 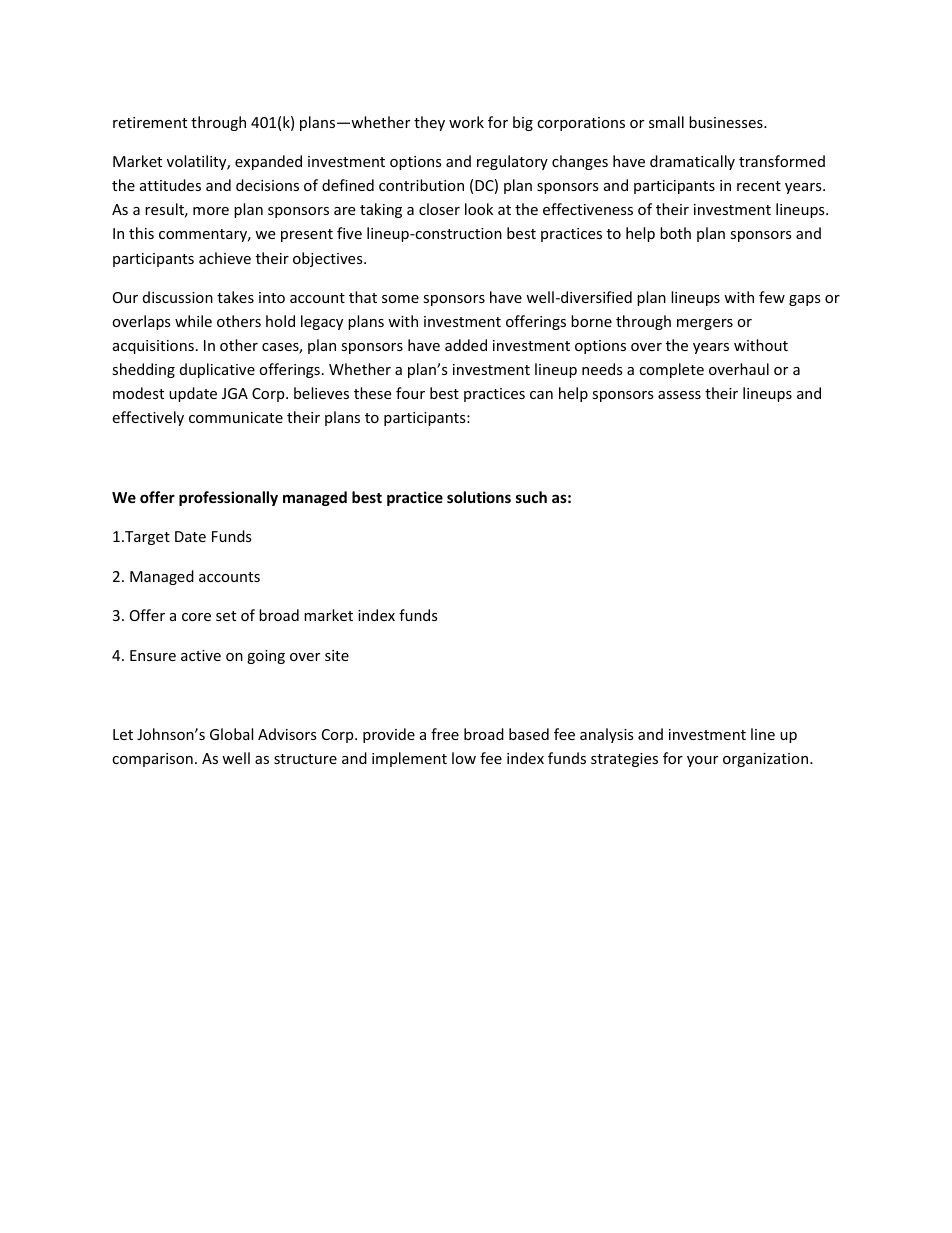 What do you see at coordinates (410, 393) in the screenshot?
I see `four` at bounding box center [410, 393].
